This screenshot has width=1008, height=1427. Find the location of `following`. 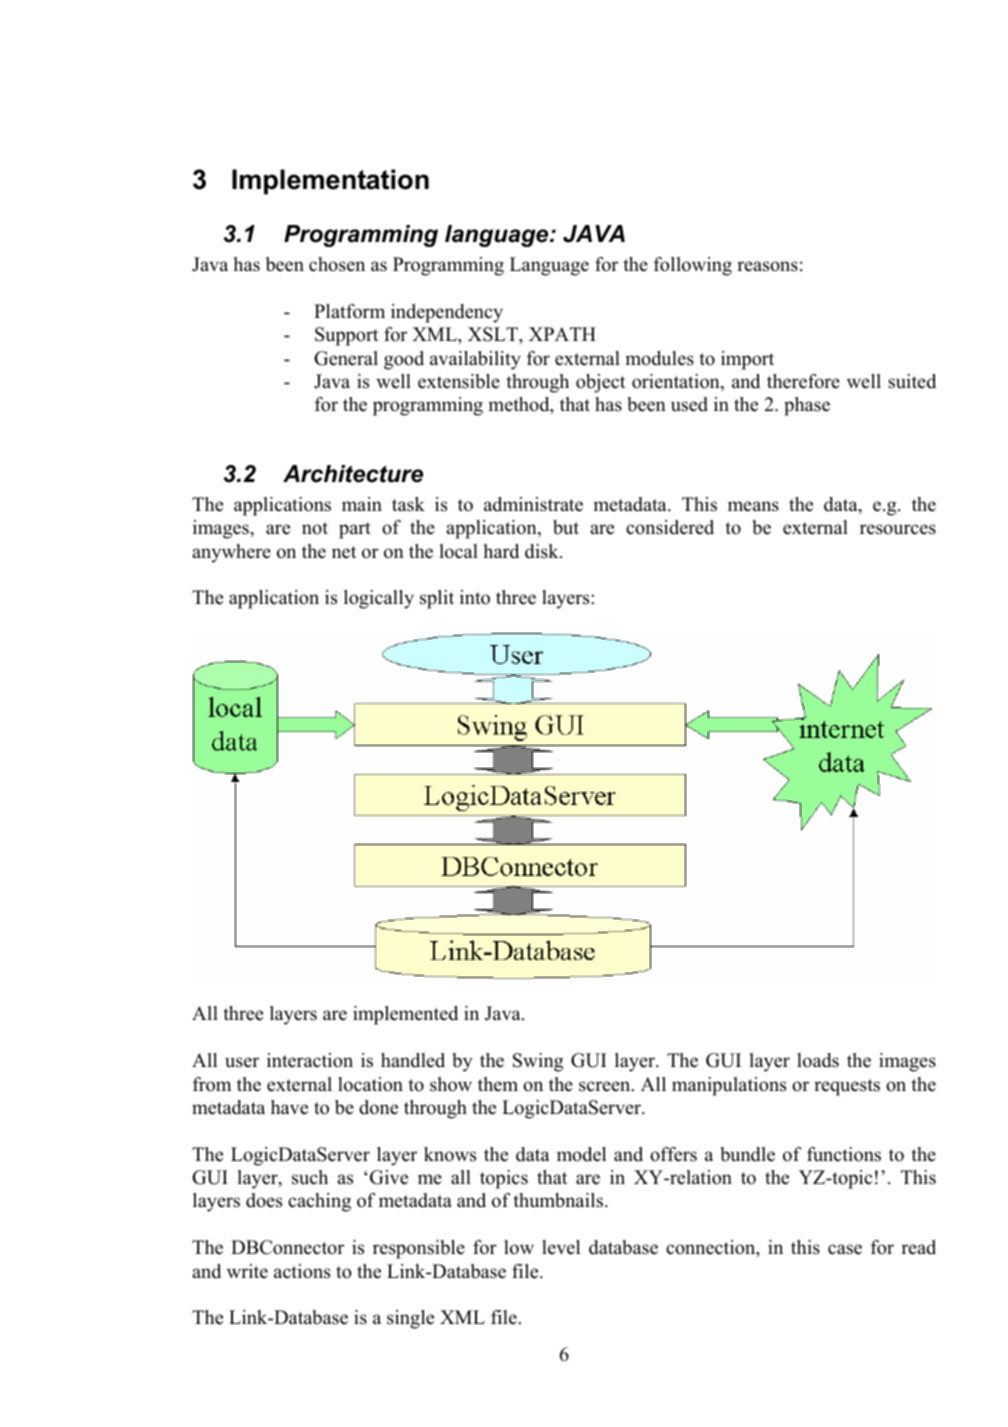

following is located at coordinates (693, 266).
